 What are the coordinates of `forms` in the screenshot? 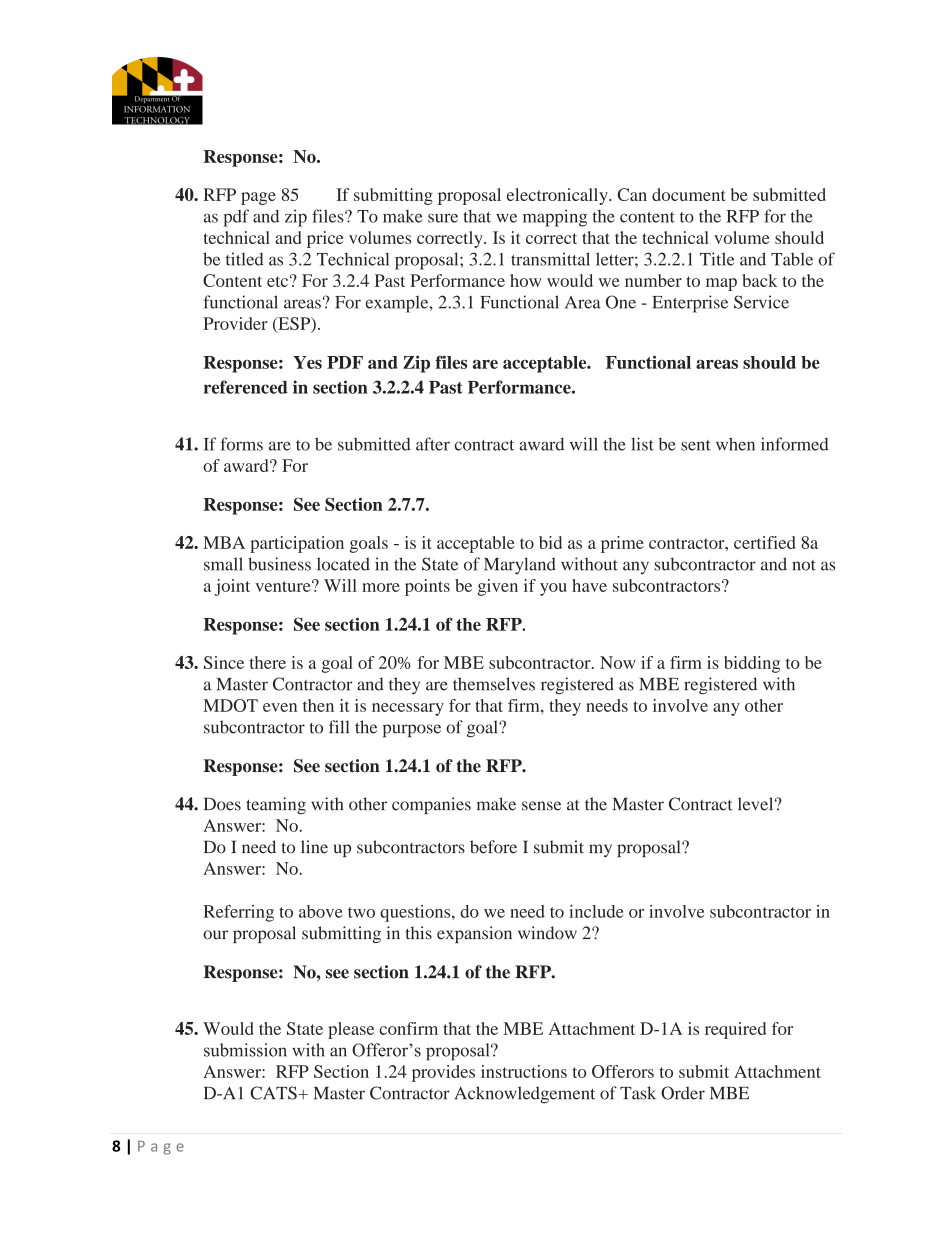 It's located at (241, 444).
